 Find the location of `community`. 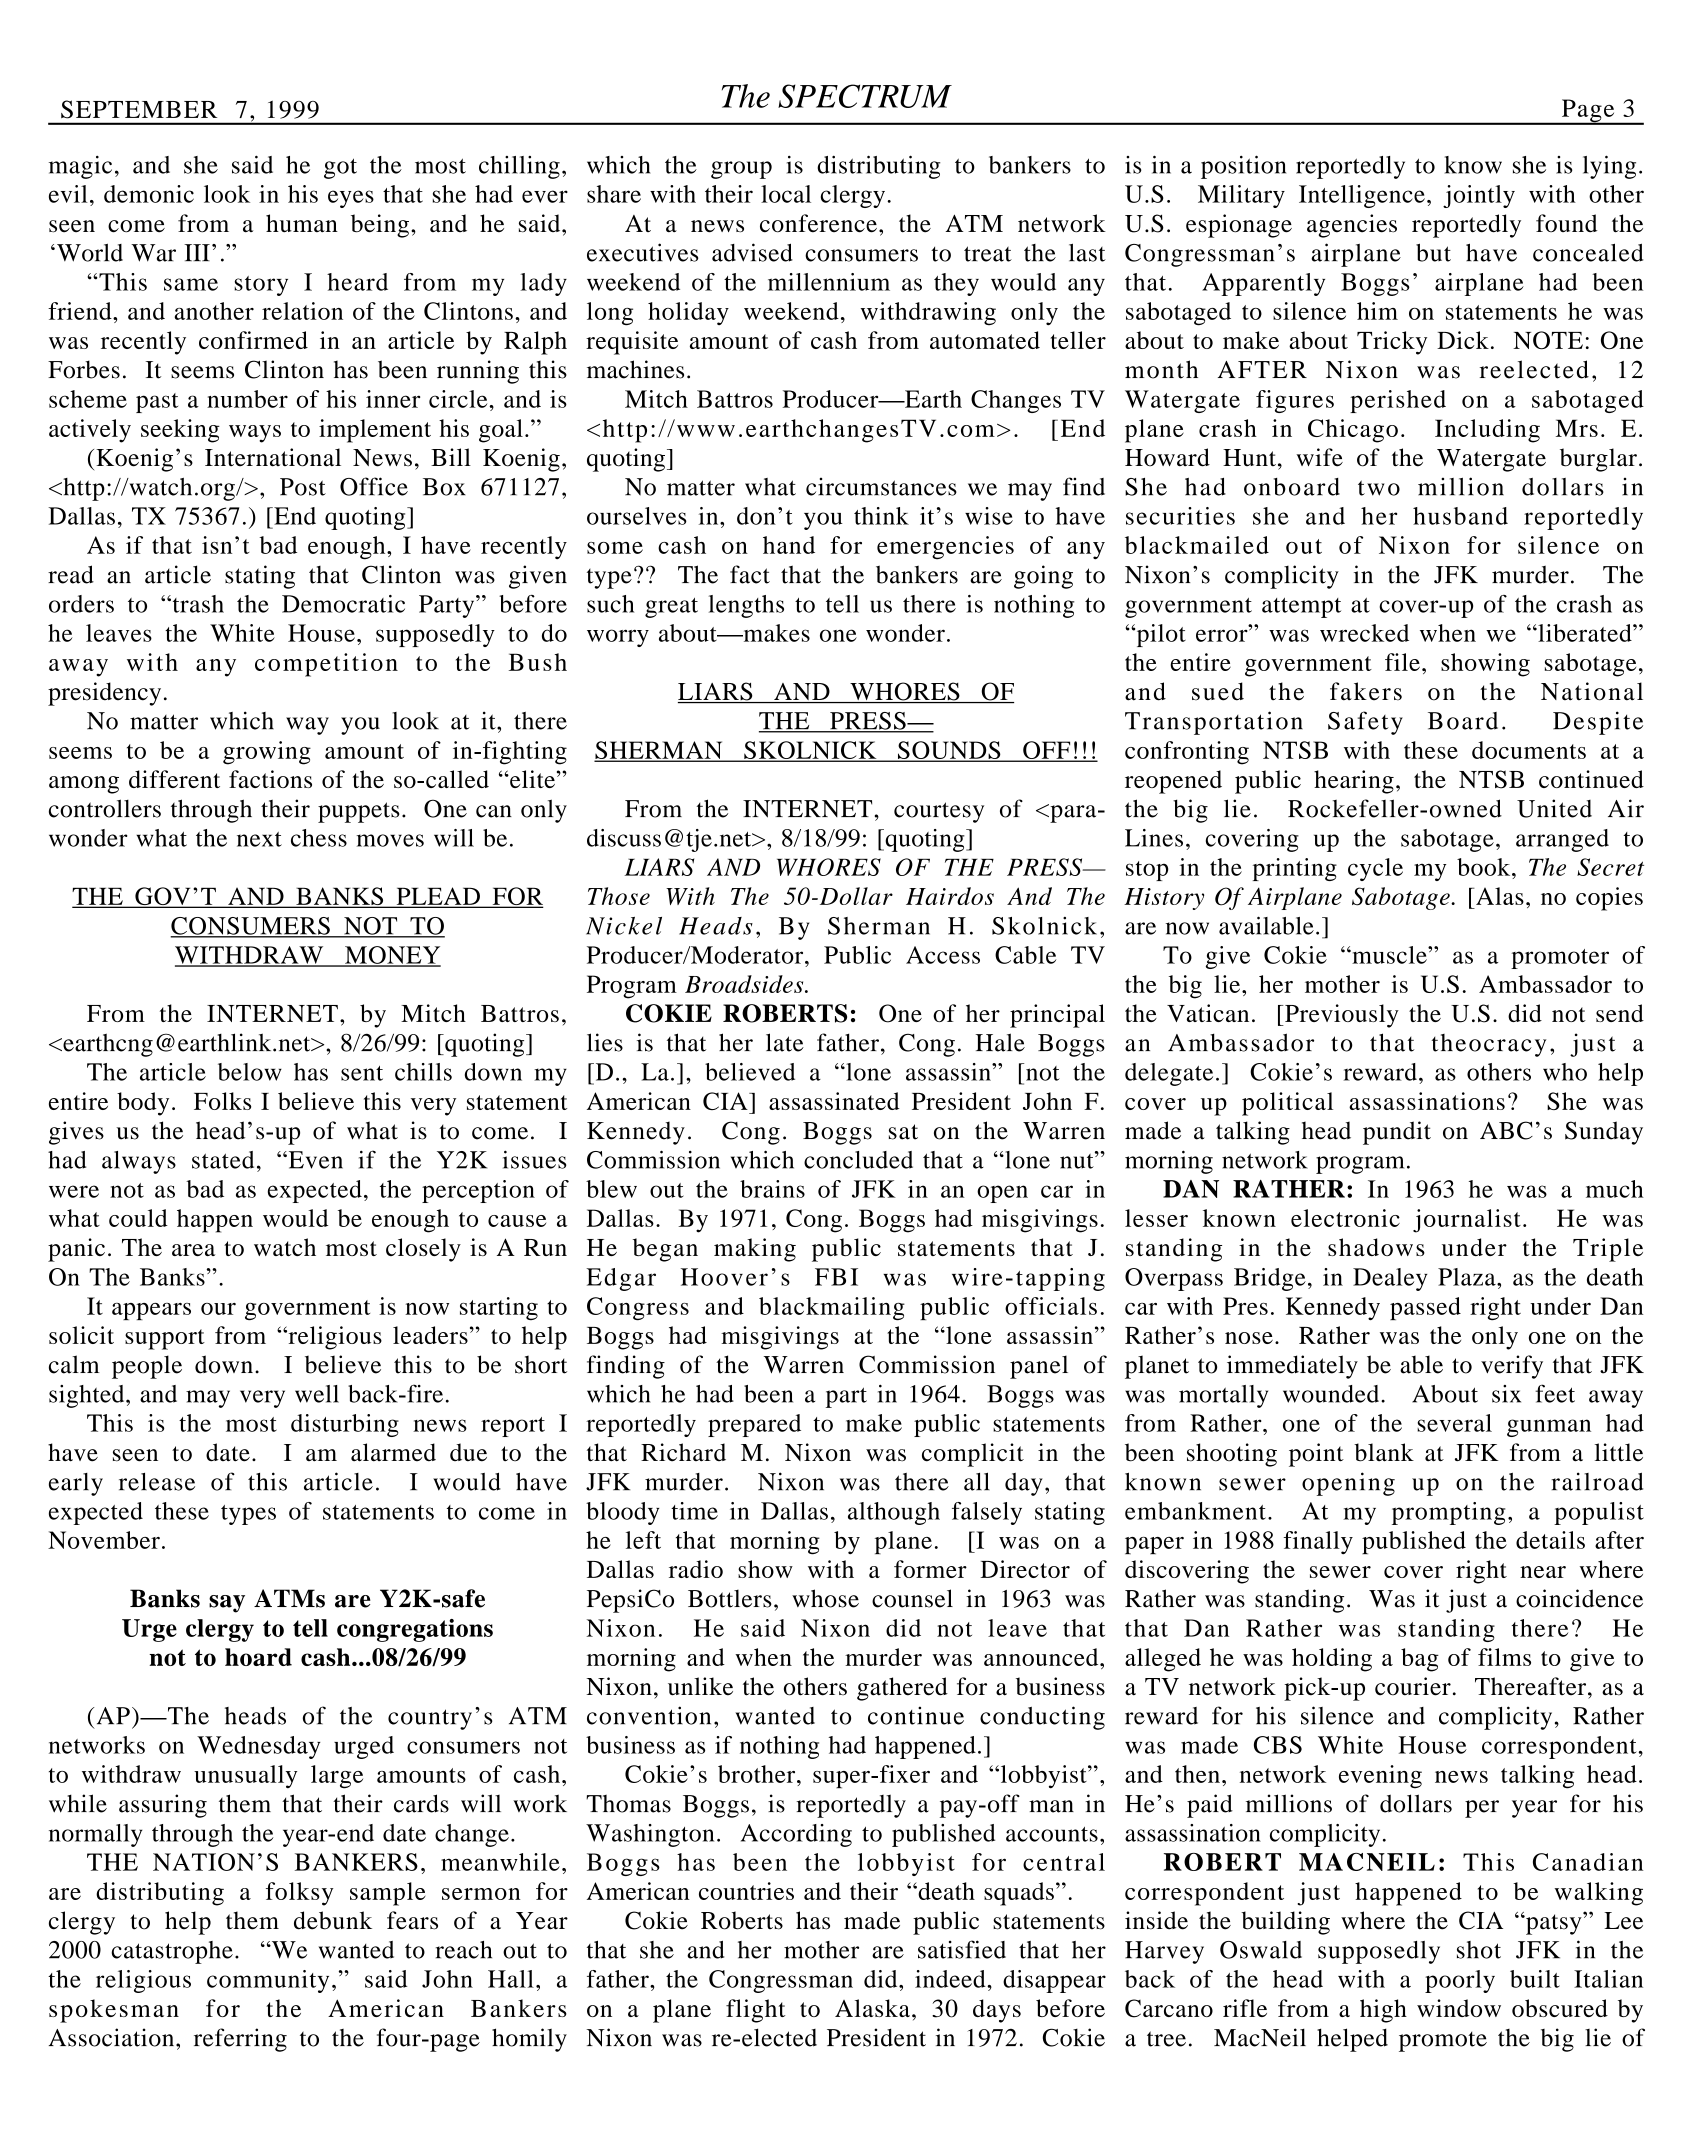

community is located at coordinates (268, 1981).
